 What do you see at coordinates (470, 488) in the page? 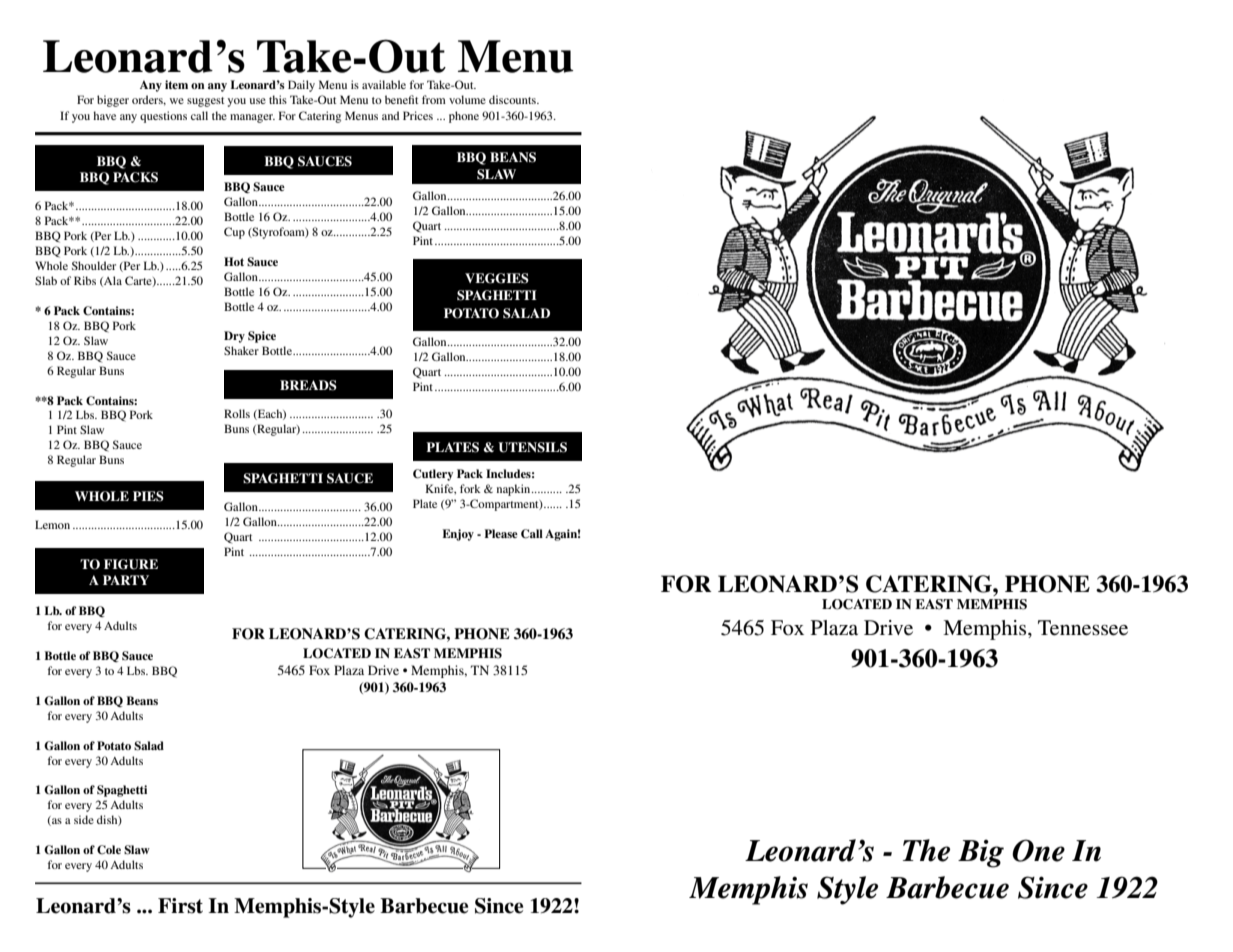
I see `fork` at bounding box center [470, 488].
